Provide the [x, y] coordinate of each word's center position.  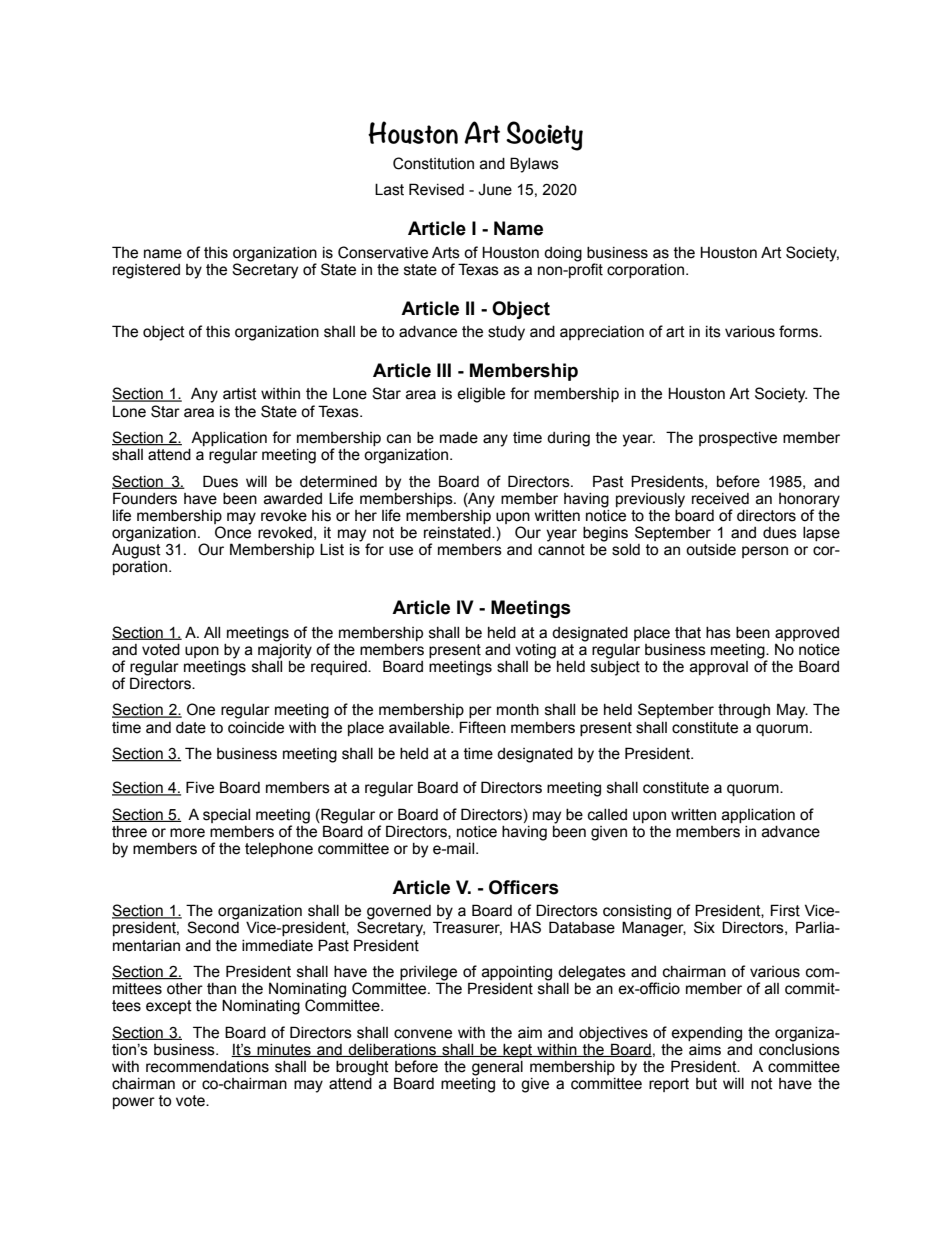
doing [563, 254]
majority [285, 650]
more [187, 833]
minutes [284, 1050]
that [688, 633]
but [706, 1084]
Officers [524, 887]
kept [517, 1051]
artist [240, 394]
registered [146, 271]
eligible [481, 395]
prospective [738, 439]
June [495, 190]
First [785, 910]
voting [535, 651]
